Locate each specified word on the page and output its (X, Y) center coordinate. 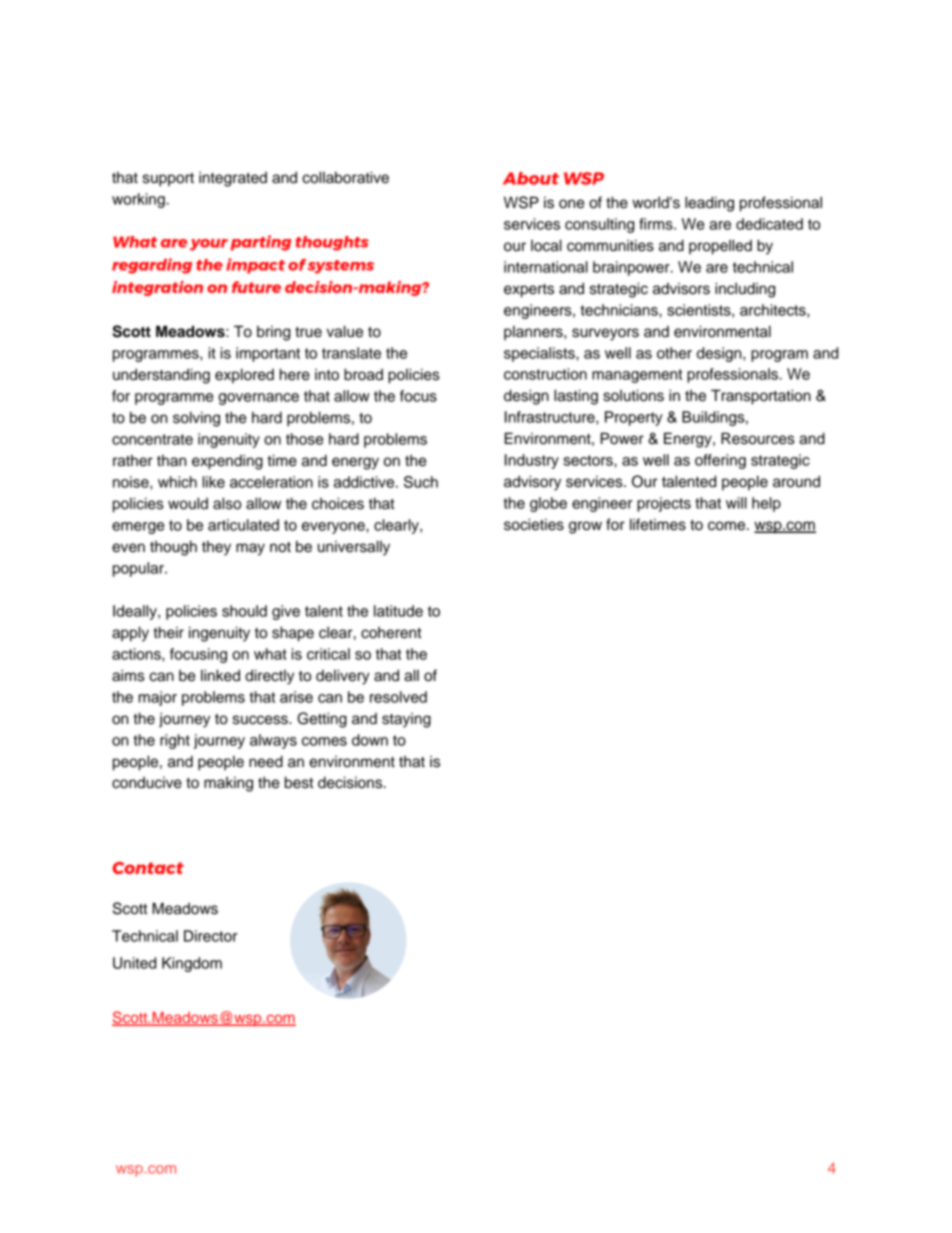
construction (545, 374)
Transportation (761, 397)
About (531, 178)
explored (244, 375)
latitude (398, 611)
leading (709, 204)
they (216, 548)
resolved (398, 697)
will (736, 503)
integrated (233, 179)
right (175, 741)
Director (210, 936)
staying (406, 720)
